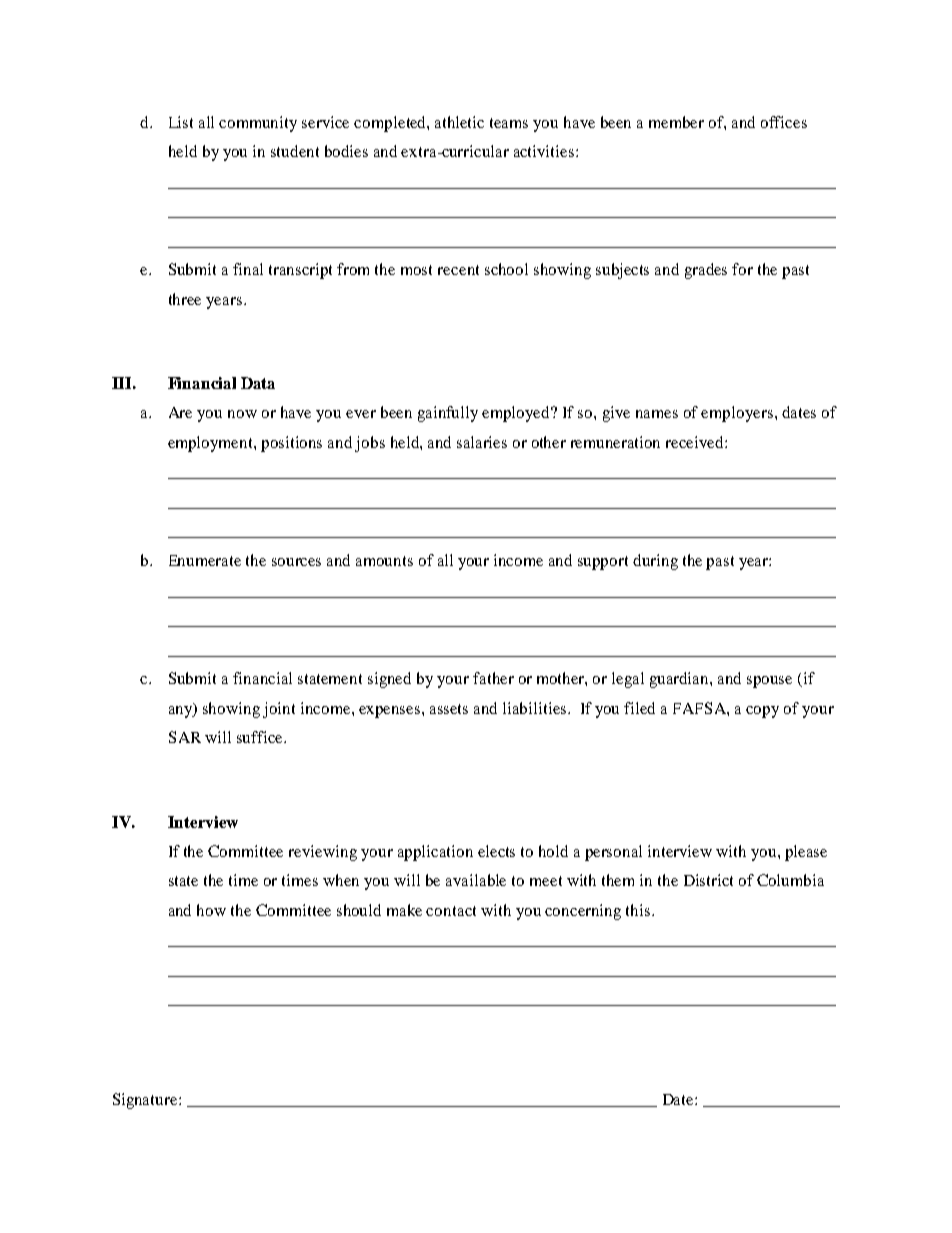 The width and height of the document is (952, 1233). Describe the element at coordinates (146, 1101) in the document. I see `Signature` at that location.
